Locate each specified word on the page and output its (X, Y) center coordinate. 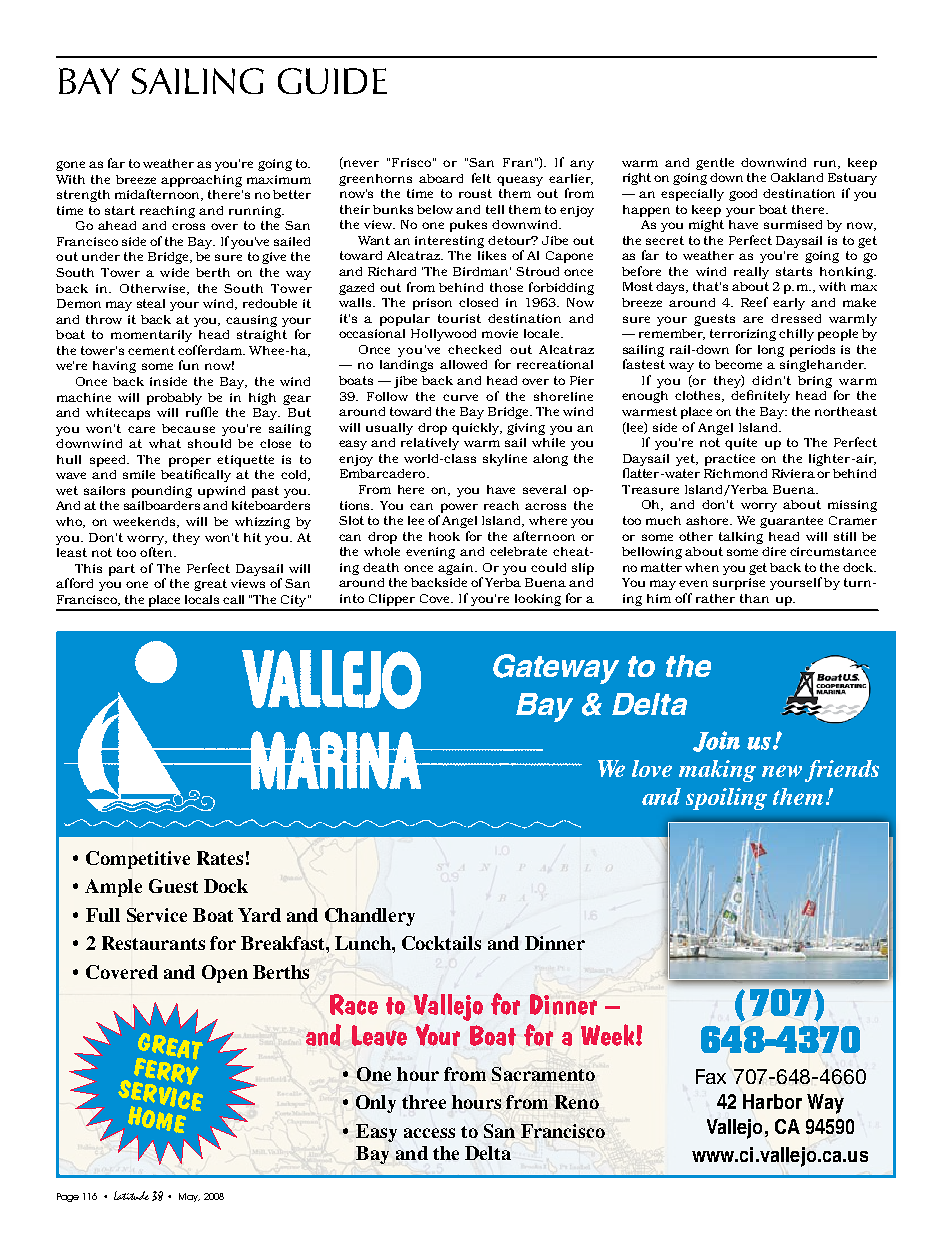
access (429, 1133)
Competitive (138, 860)
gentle (715, 164)
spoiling (726, 799)
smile (139, 474)
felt (481, 178)
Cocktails (441, 943)
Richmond (735, 473)
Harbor (772, 1101)
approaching (201, 181)
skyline (505, 460)
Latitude (131, 1195)
